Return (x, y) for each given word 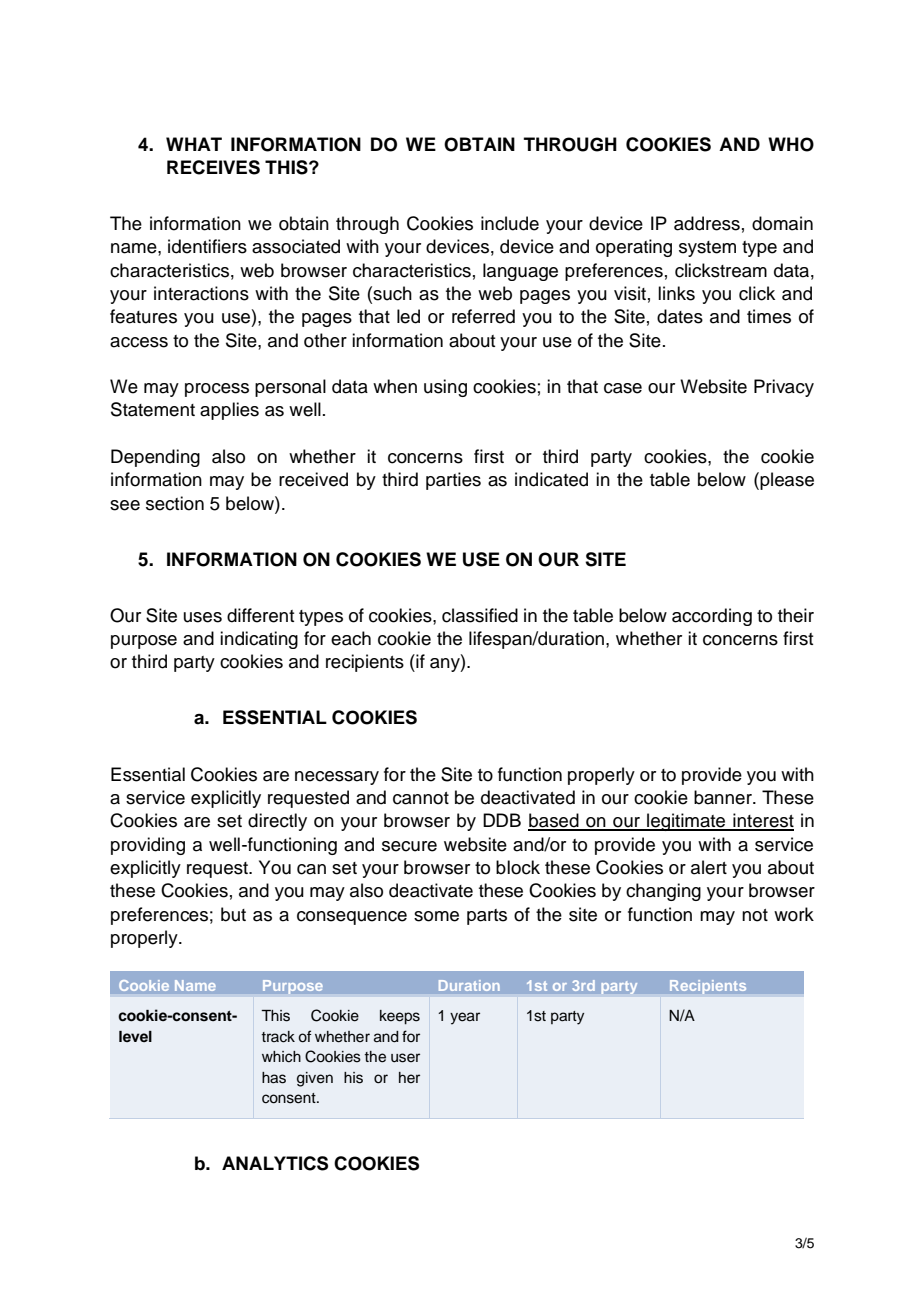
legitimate (686, 822)
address (707, 223)
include (510, 223)
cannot (421, 798)
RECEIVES (213, 167)
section (175, 503)
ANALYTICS (275, 1163)
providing (148, 846)
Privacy (784, 388)
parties (453, 481)
